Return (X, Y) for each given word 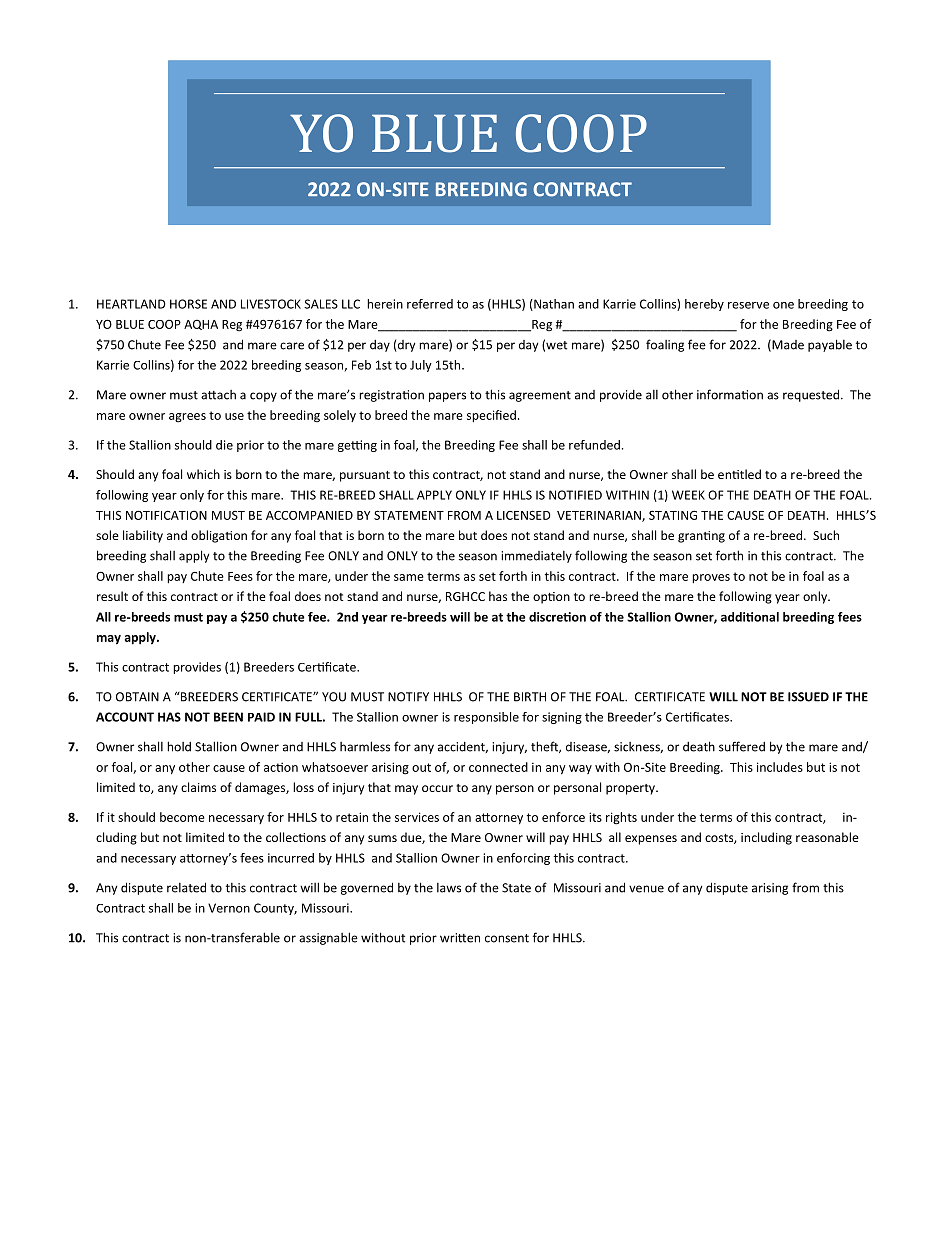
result (112, 596)
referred (430, 304)
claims (198, 787)
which (203, 474)
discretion (557, 617)
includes (780, 767)
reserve (748, 305)
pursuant (365, 476)
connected (498, 767)
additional (750, 617)
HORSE (188, 304)
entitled (739, 474)
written (460, 938)
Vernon (229, 908)
